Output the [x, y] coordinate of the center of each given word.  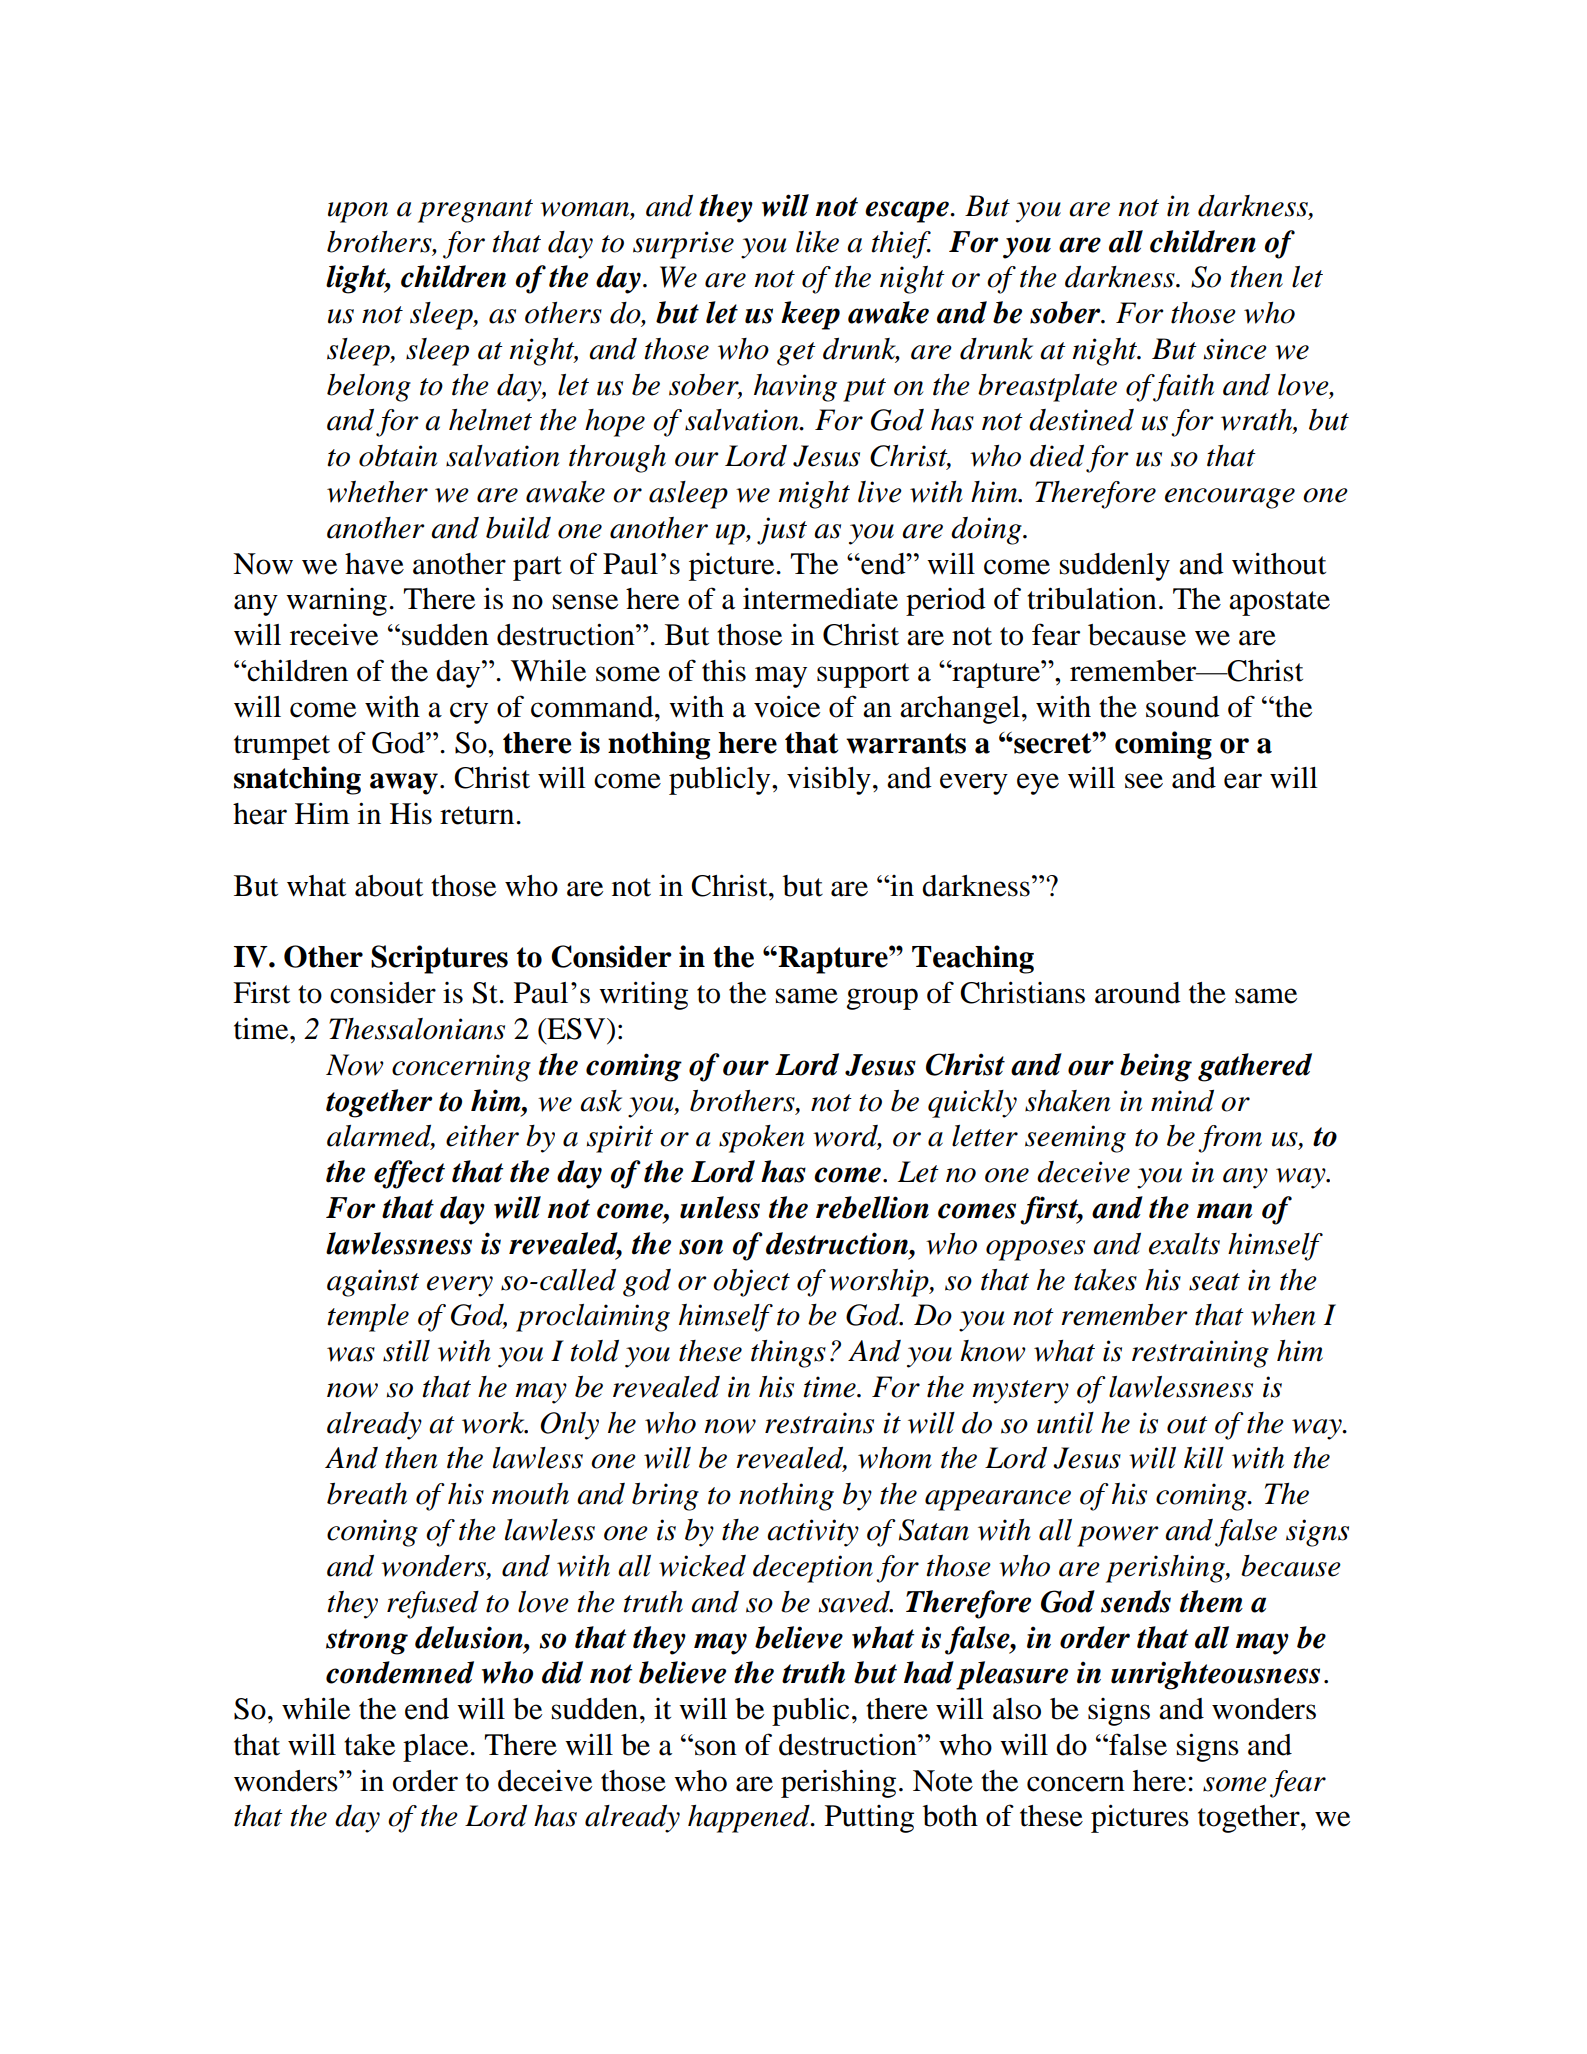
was [351, 1354]
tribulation [1092, 598]
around [1138, 993]
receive [334, 635]
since [1235, 349]
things [788, 1354]
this [724, 671]
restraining [1200, 1354]
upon [358, 212]
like [817, 242]
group [882, 999]
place [437, 1748]
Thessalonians [417, 1029]
